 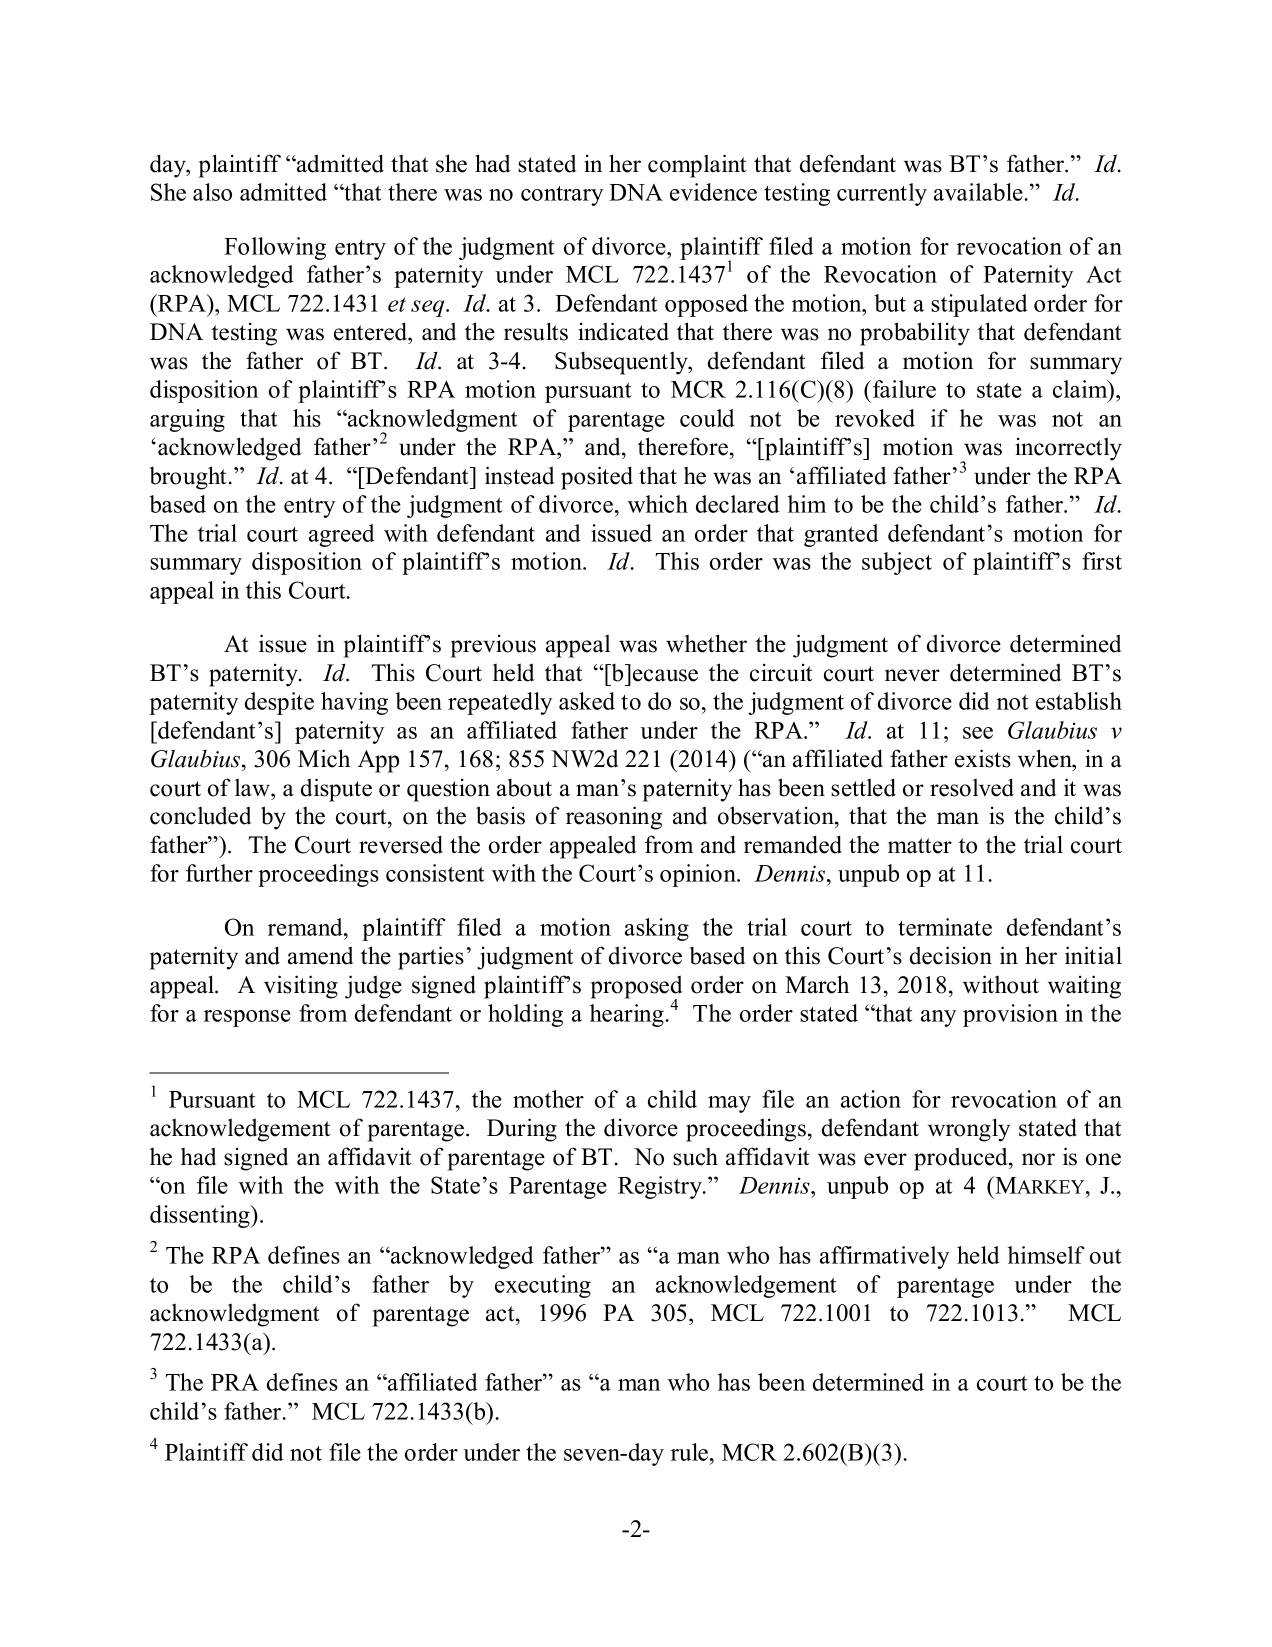 I want to click on provision, so click(x=1010, y=1015).
